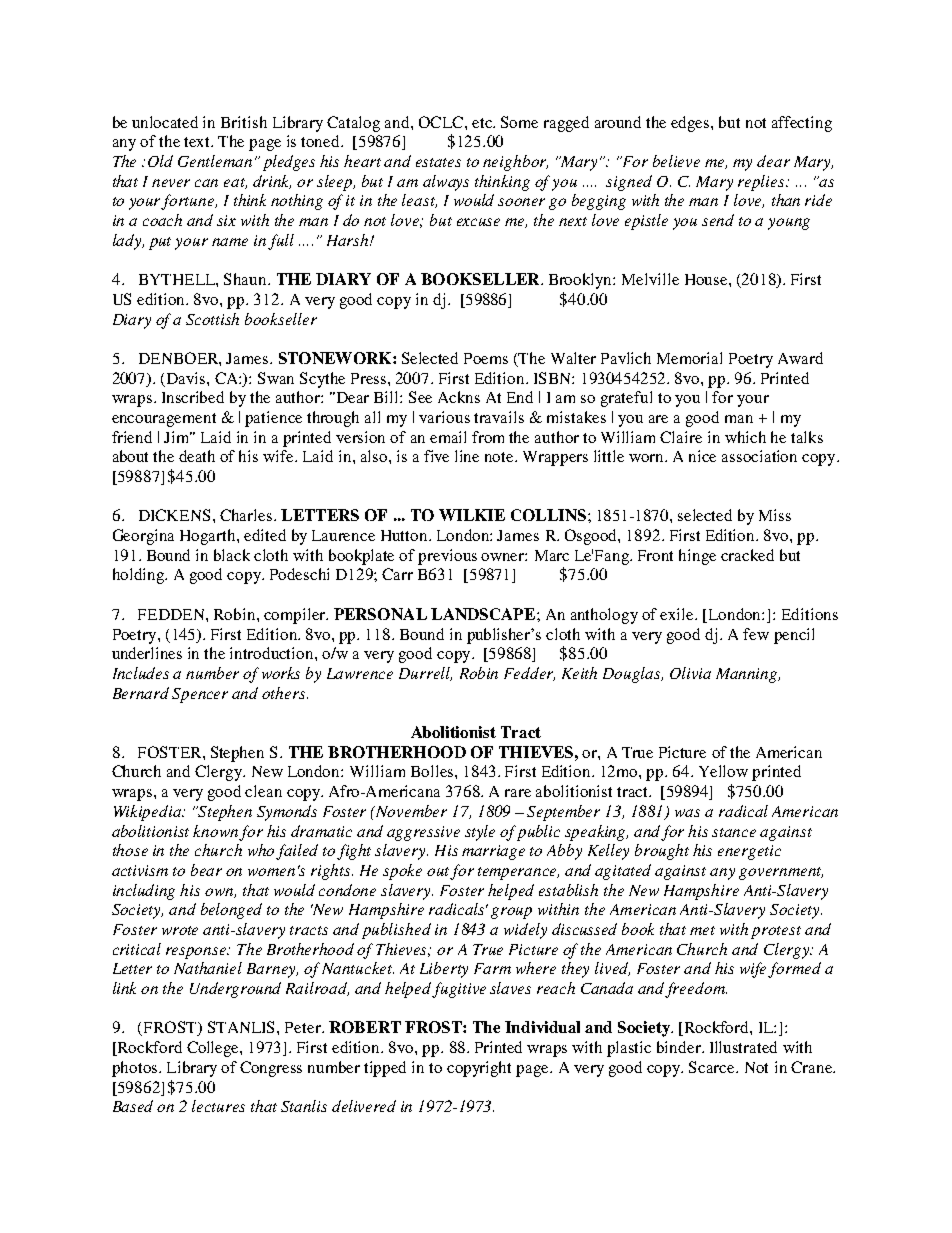  I want to click on LANDSCAPE, so click(484, 614).
